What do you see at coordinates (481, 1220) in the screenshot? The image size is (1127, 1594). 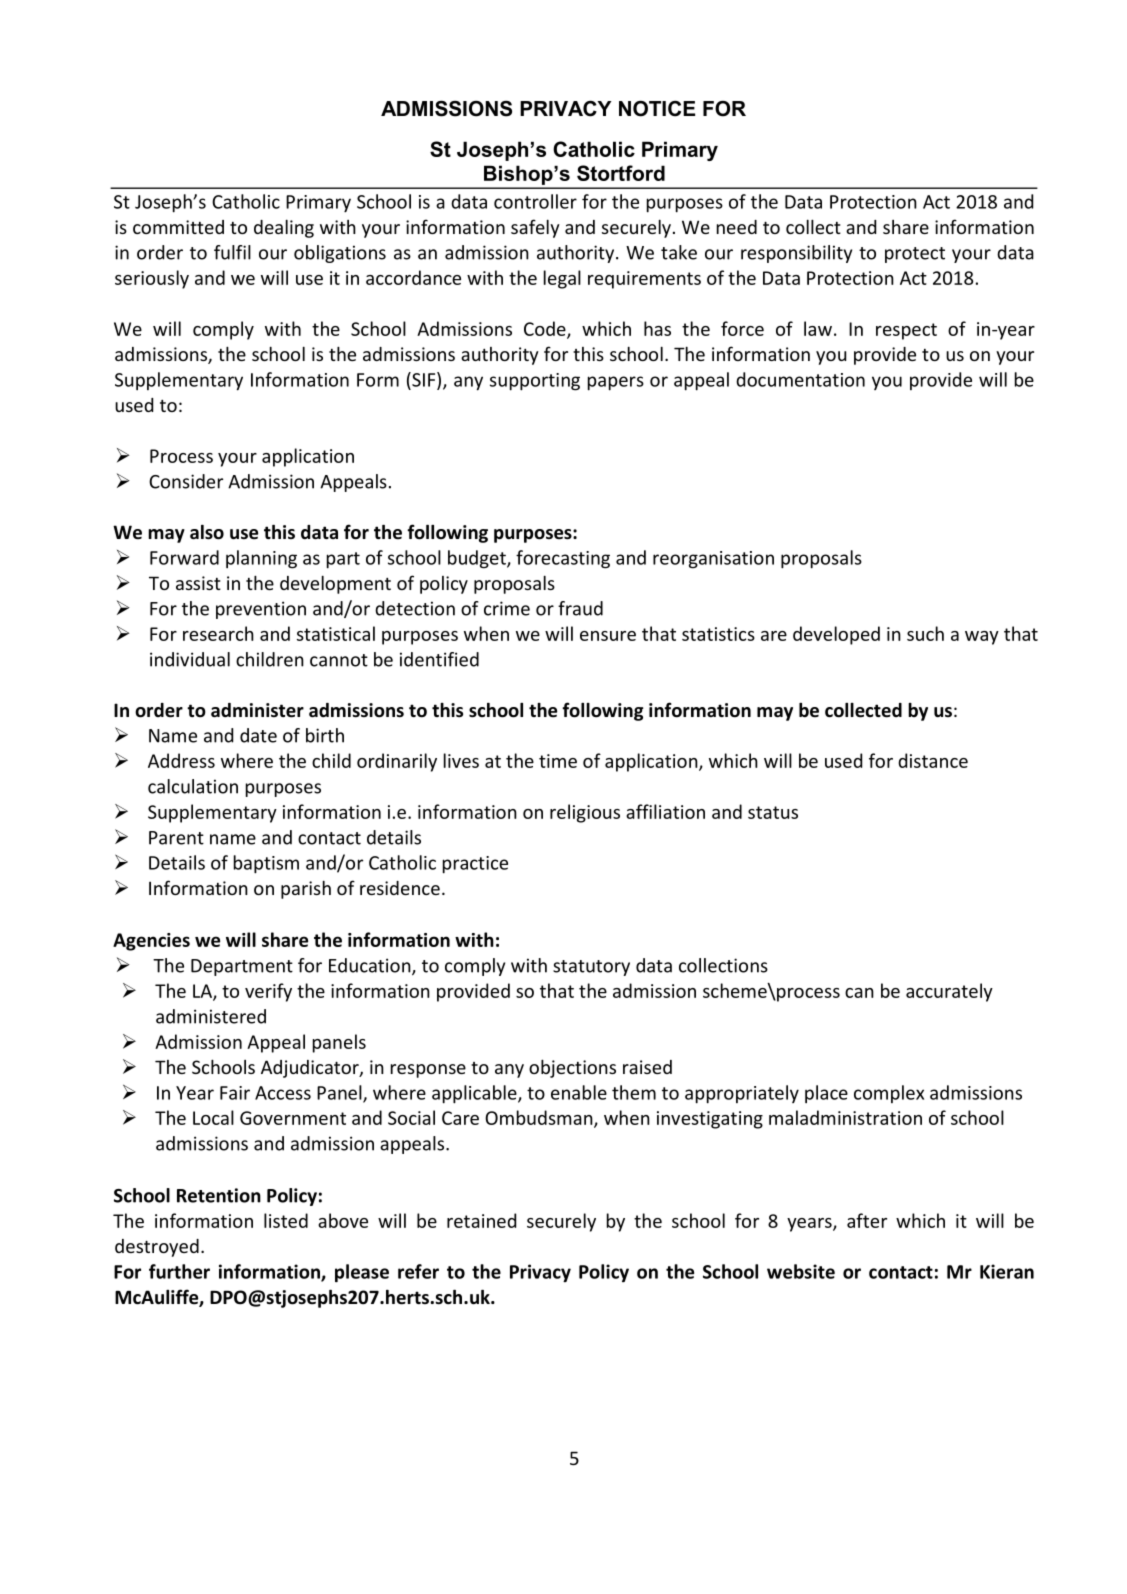 I see `retained` at bounding box center [481, 1220].
